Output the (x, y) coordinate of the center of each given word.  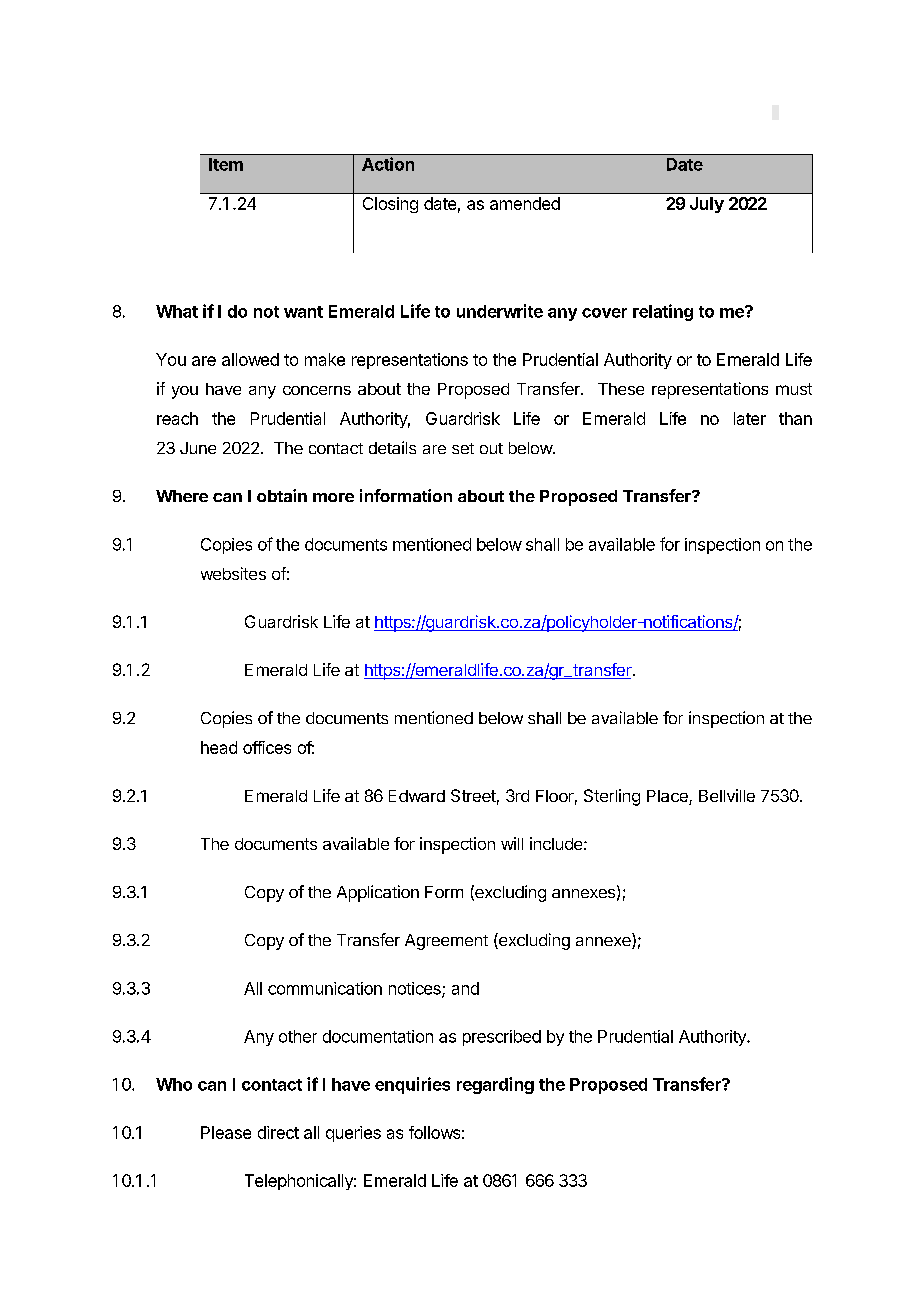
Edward (417, 796)
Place (668, 797)
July (707, 205)
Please (226, 1132)
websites (233, 573)
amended (525, 203)
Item (226, 164)
